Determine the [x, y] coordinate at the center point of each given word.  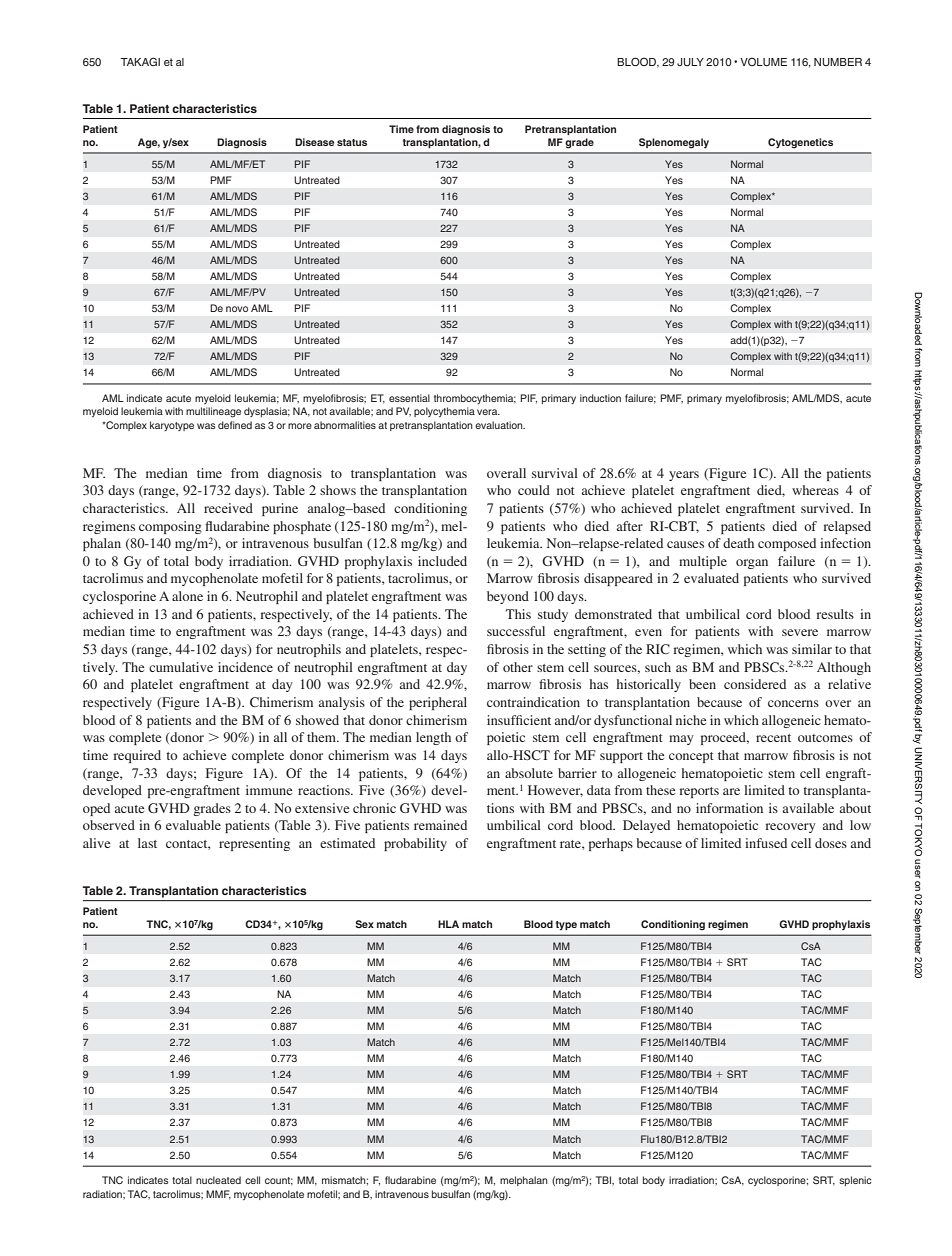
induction [600, 398]
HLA [448, 924]
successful [516, 631]
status [352, 142]
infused [766, 843]
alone [187, 596]
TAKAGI [140, 61]
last [147, 843]
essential [409, 398]
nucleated [218, 1180]
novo [237, 309]
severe [800, 632]
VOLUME [763, 62]
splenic [855, 1181]
